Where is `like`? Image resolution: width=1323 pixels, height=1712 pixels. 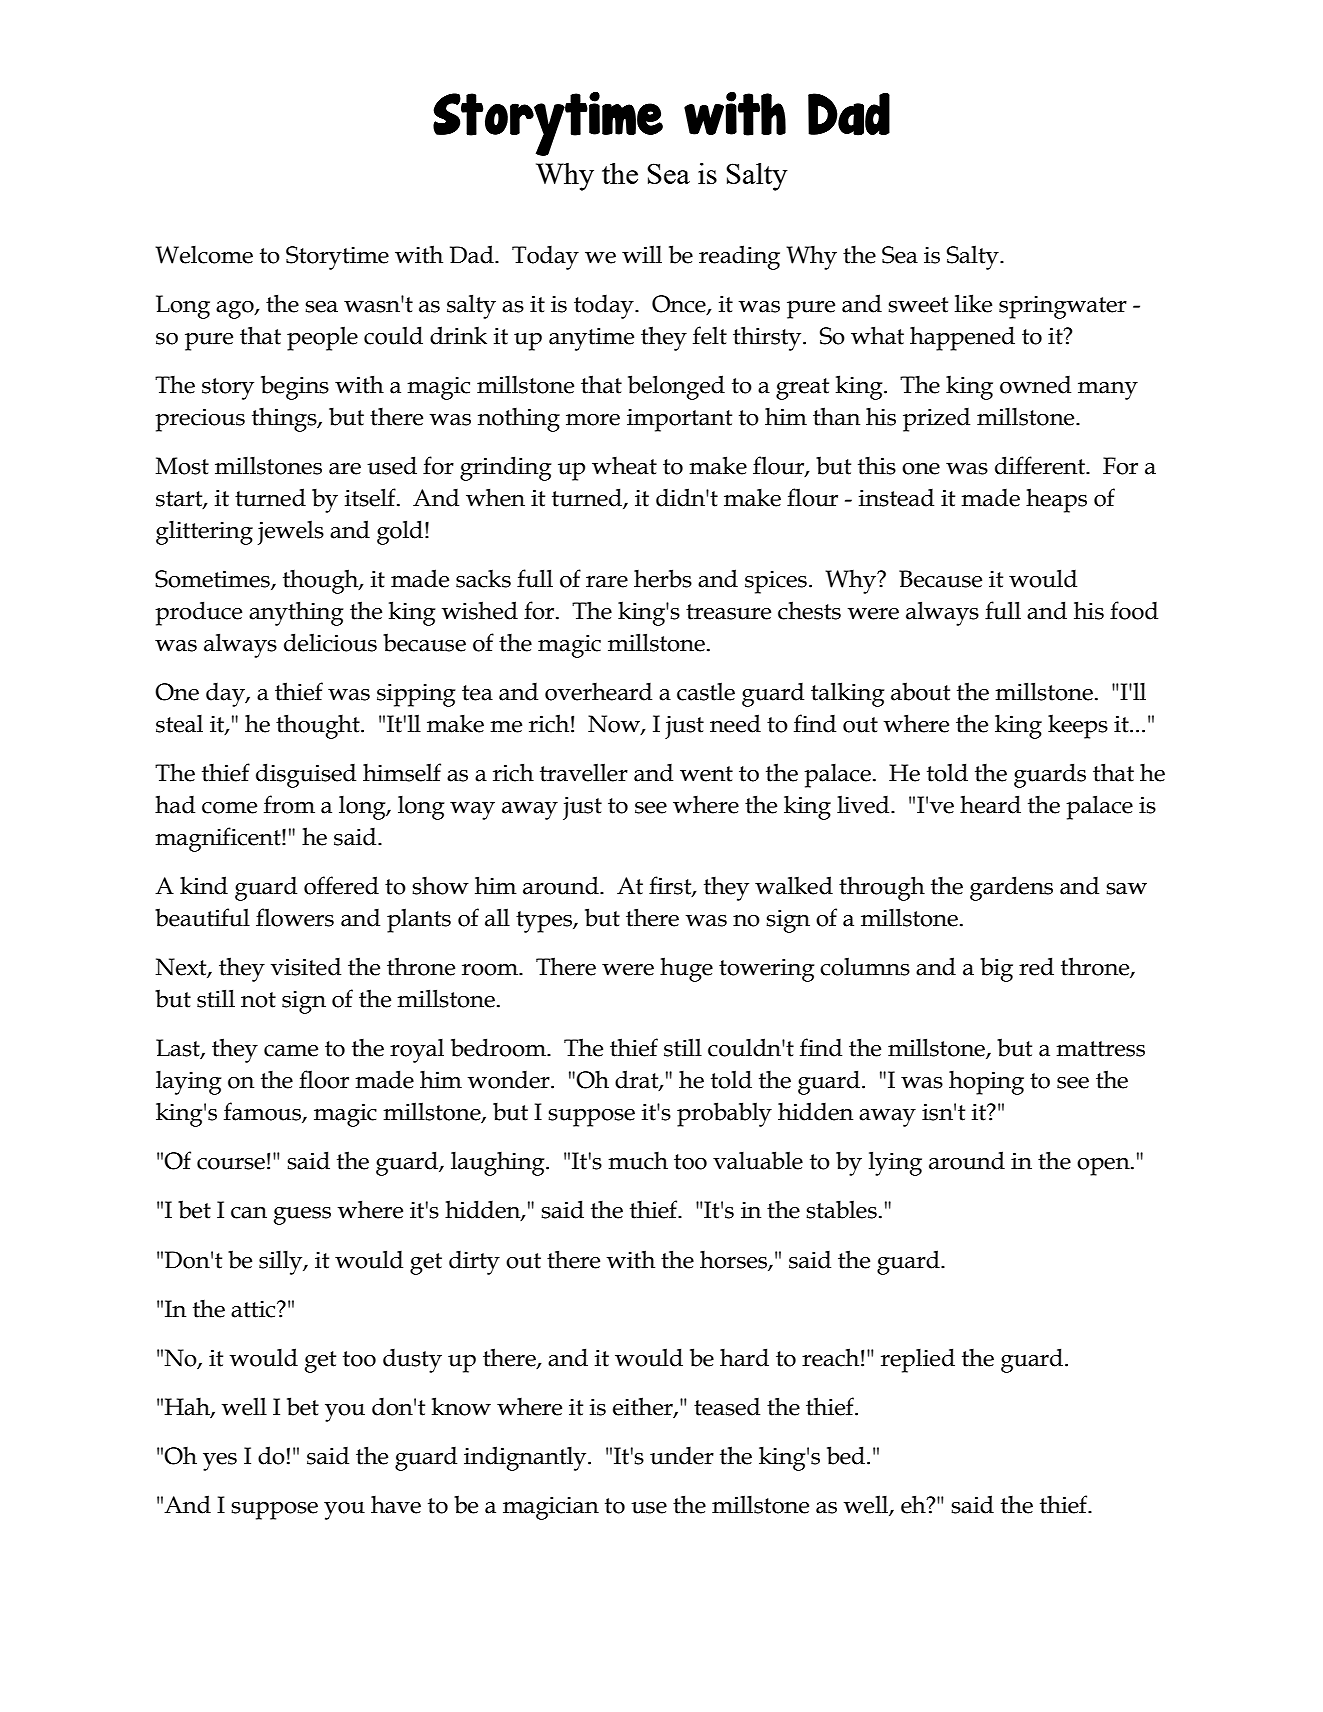 like is located at coordinates (973, 303).
